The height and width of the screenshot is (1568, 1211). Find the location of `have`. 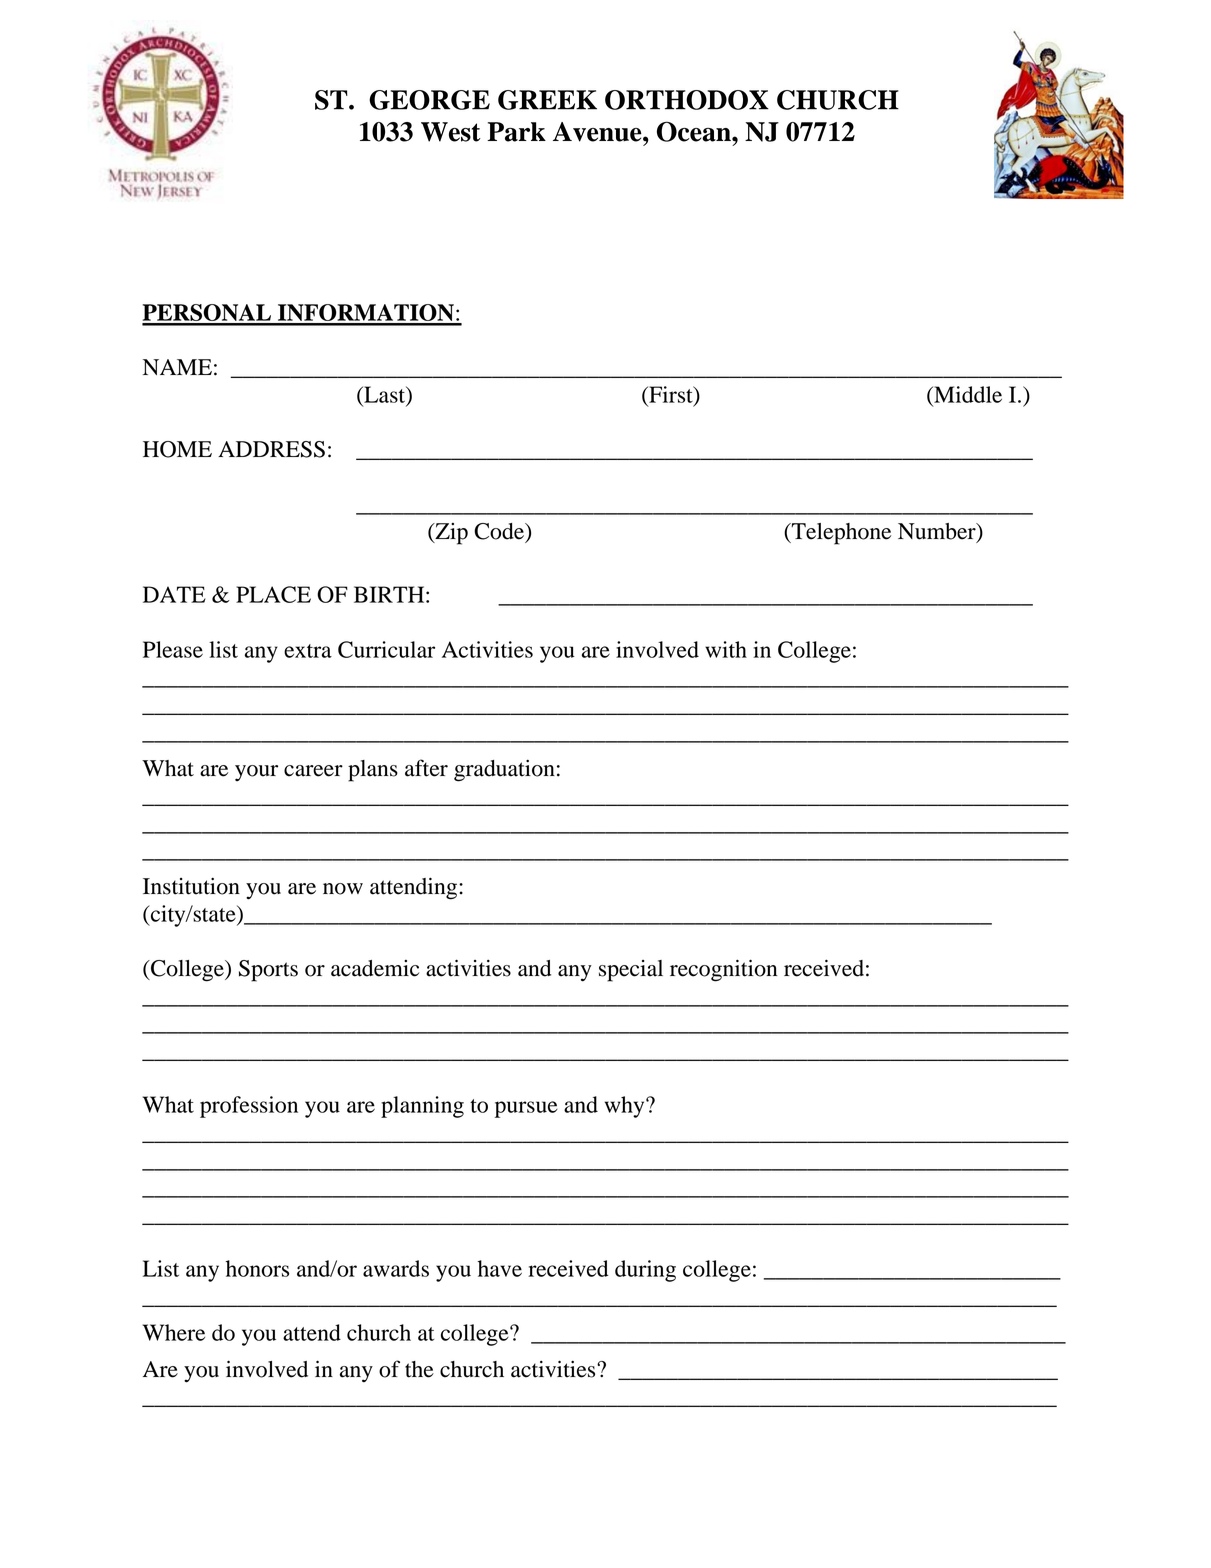

have is located at coordinates (500, 1268).
